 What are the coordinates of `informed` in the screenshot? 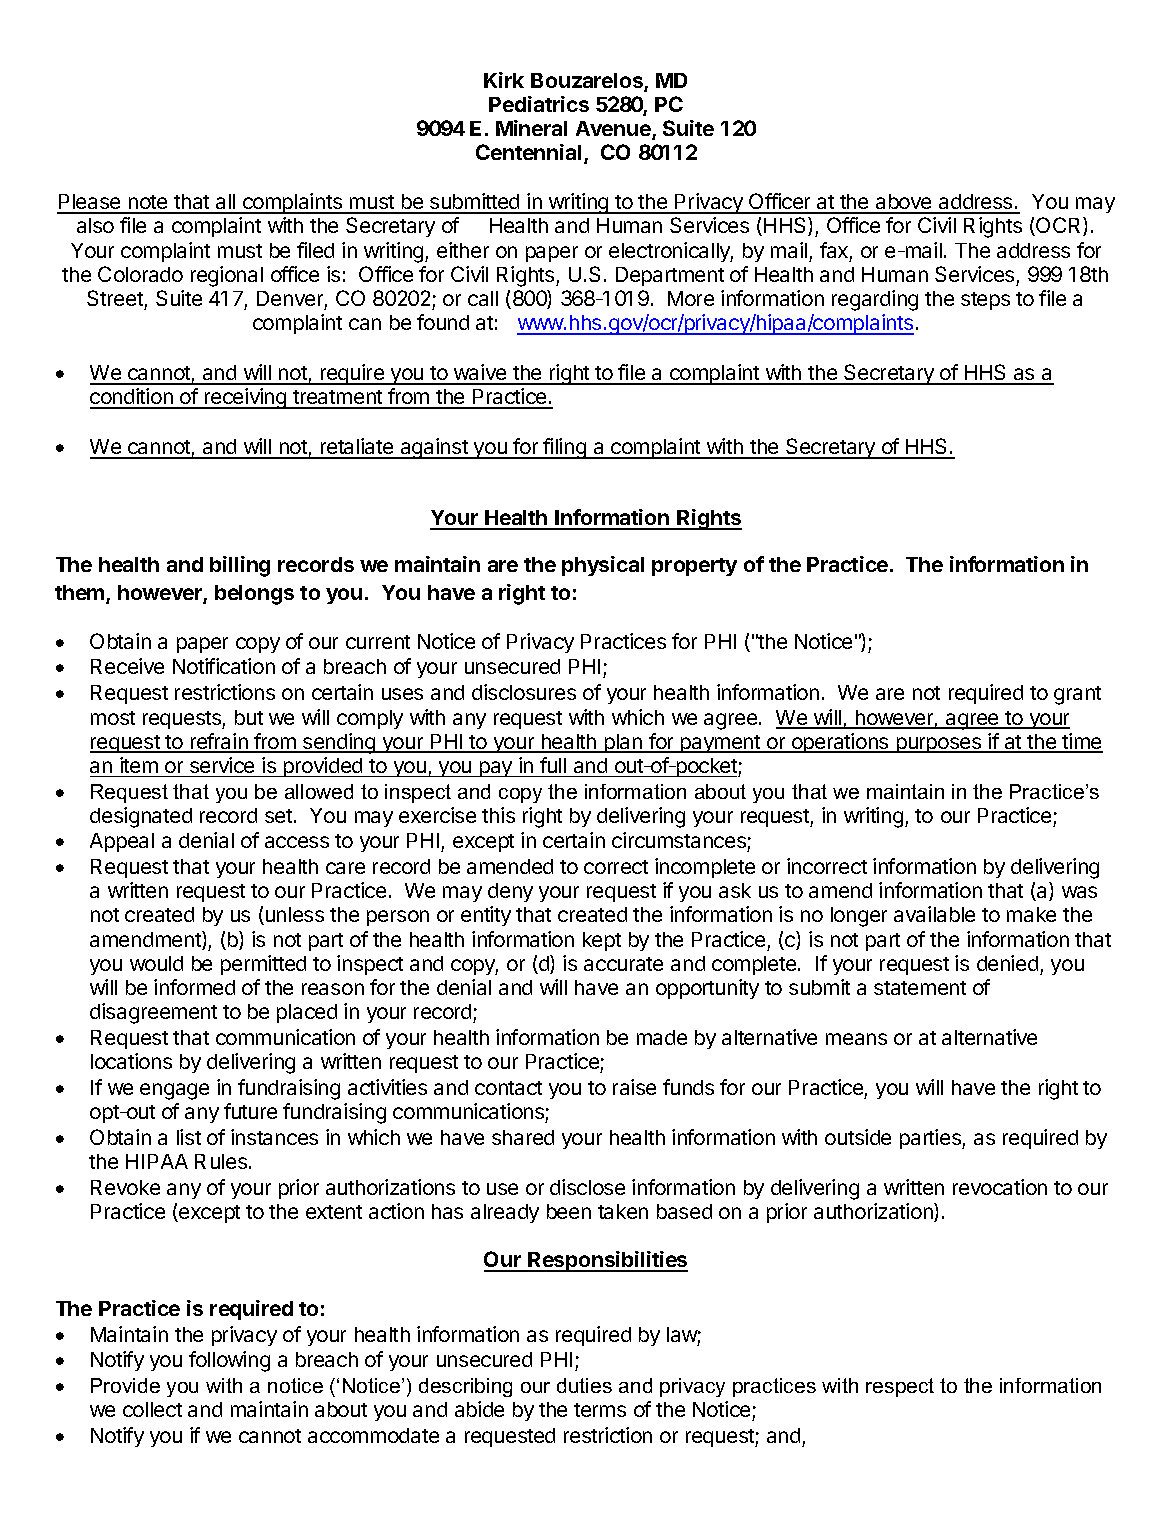 It's located at (194, 987).
